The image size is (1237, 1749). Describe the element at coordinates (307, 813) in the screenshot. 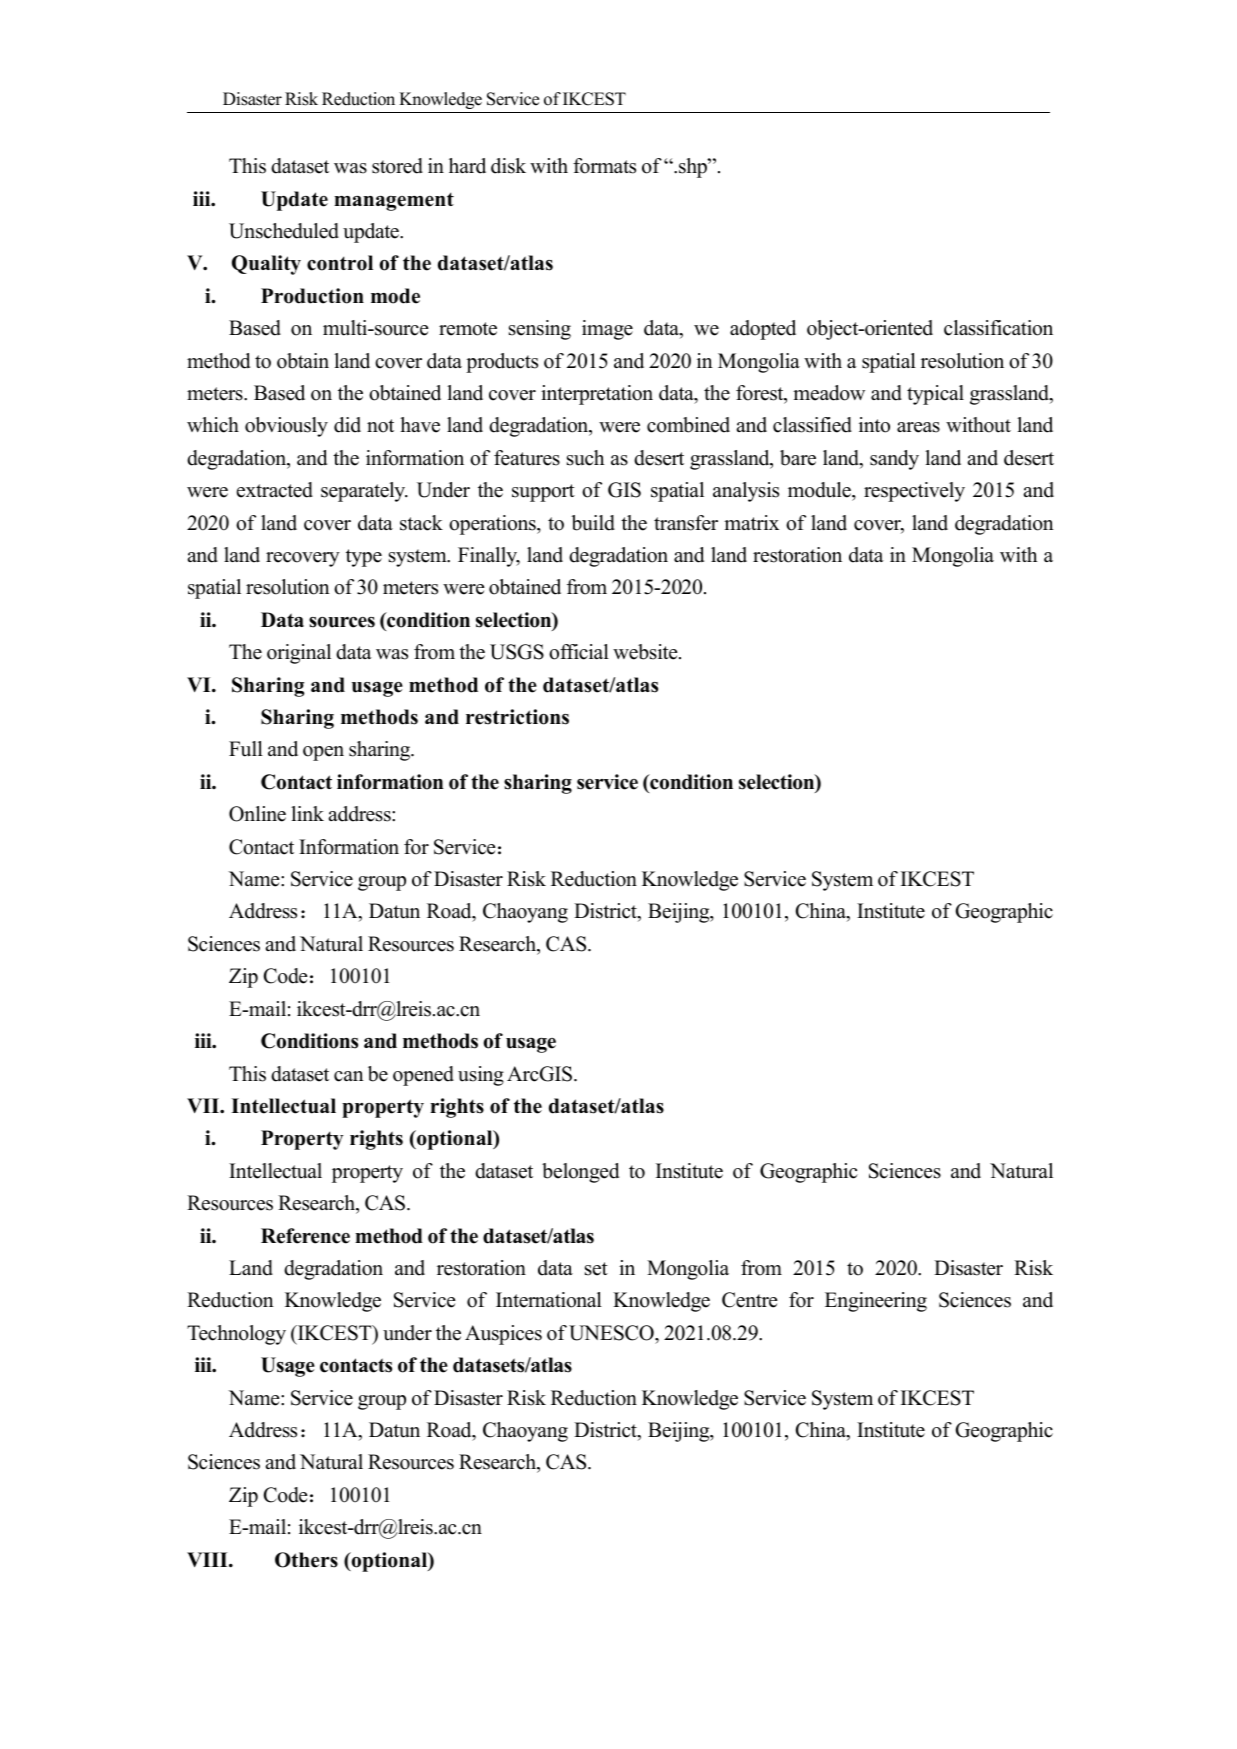

I see `link` at that location.
